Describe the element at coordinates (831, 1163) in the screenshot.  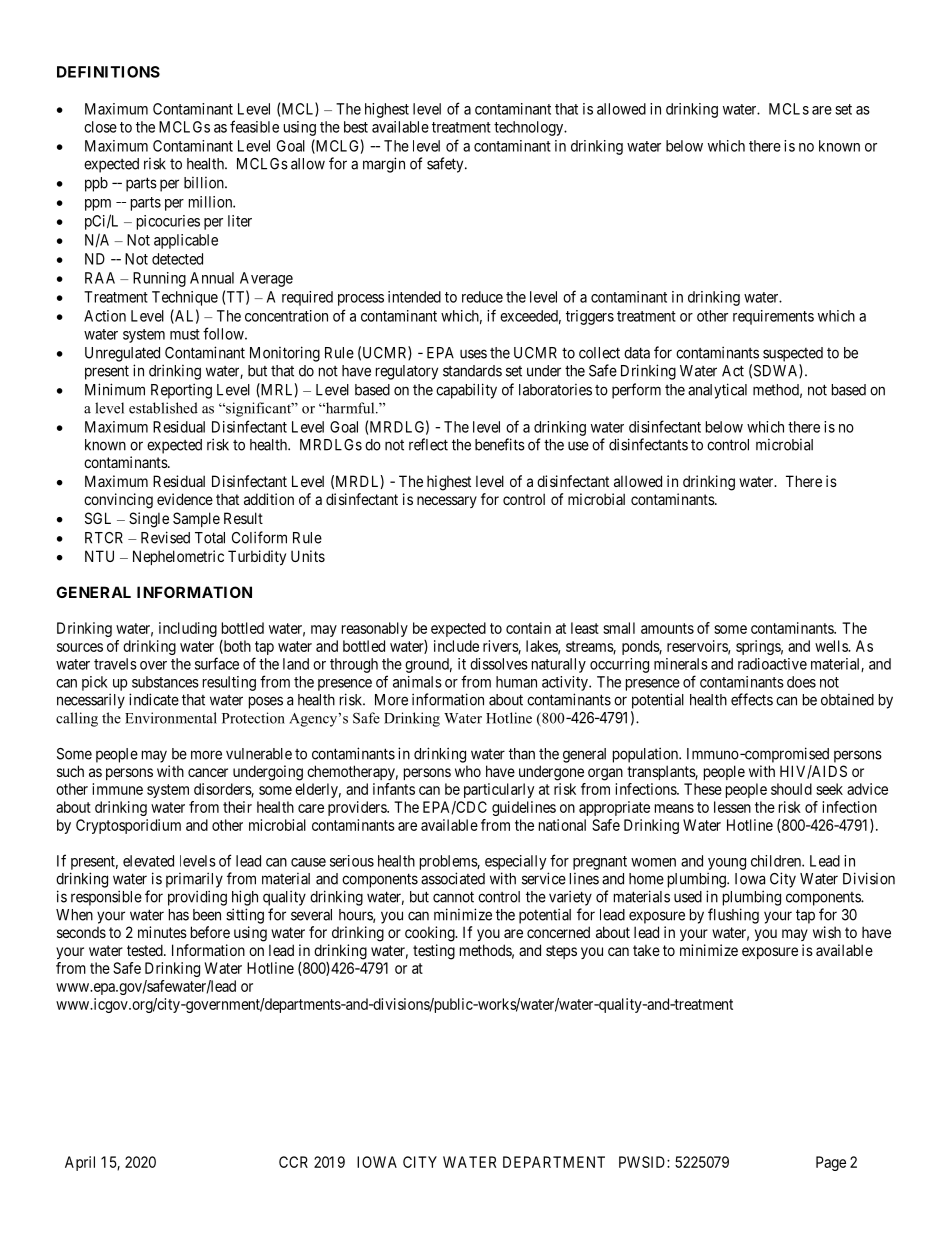
I see `Page` at that location.
